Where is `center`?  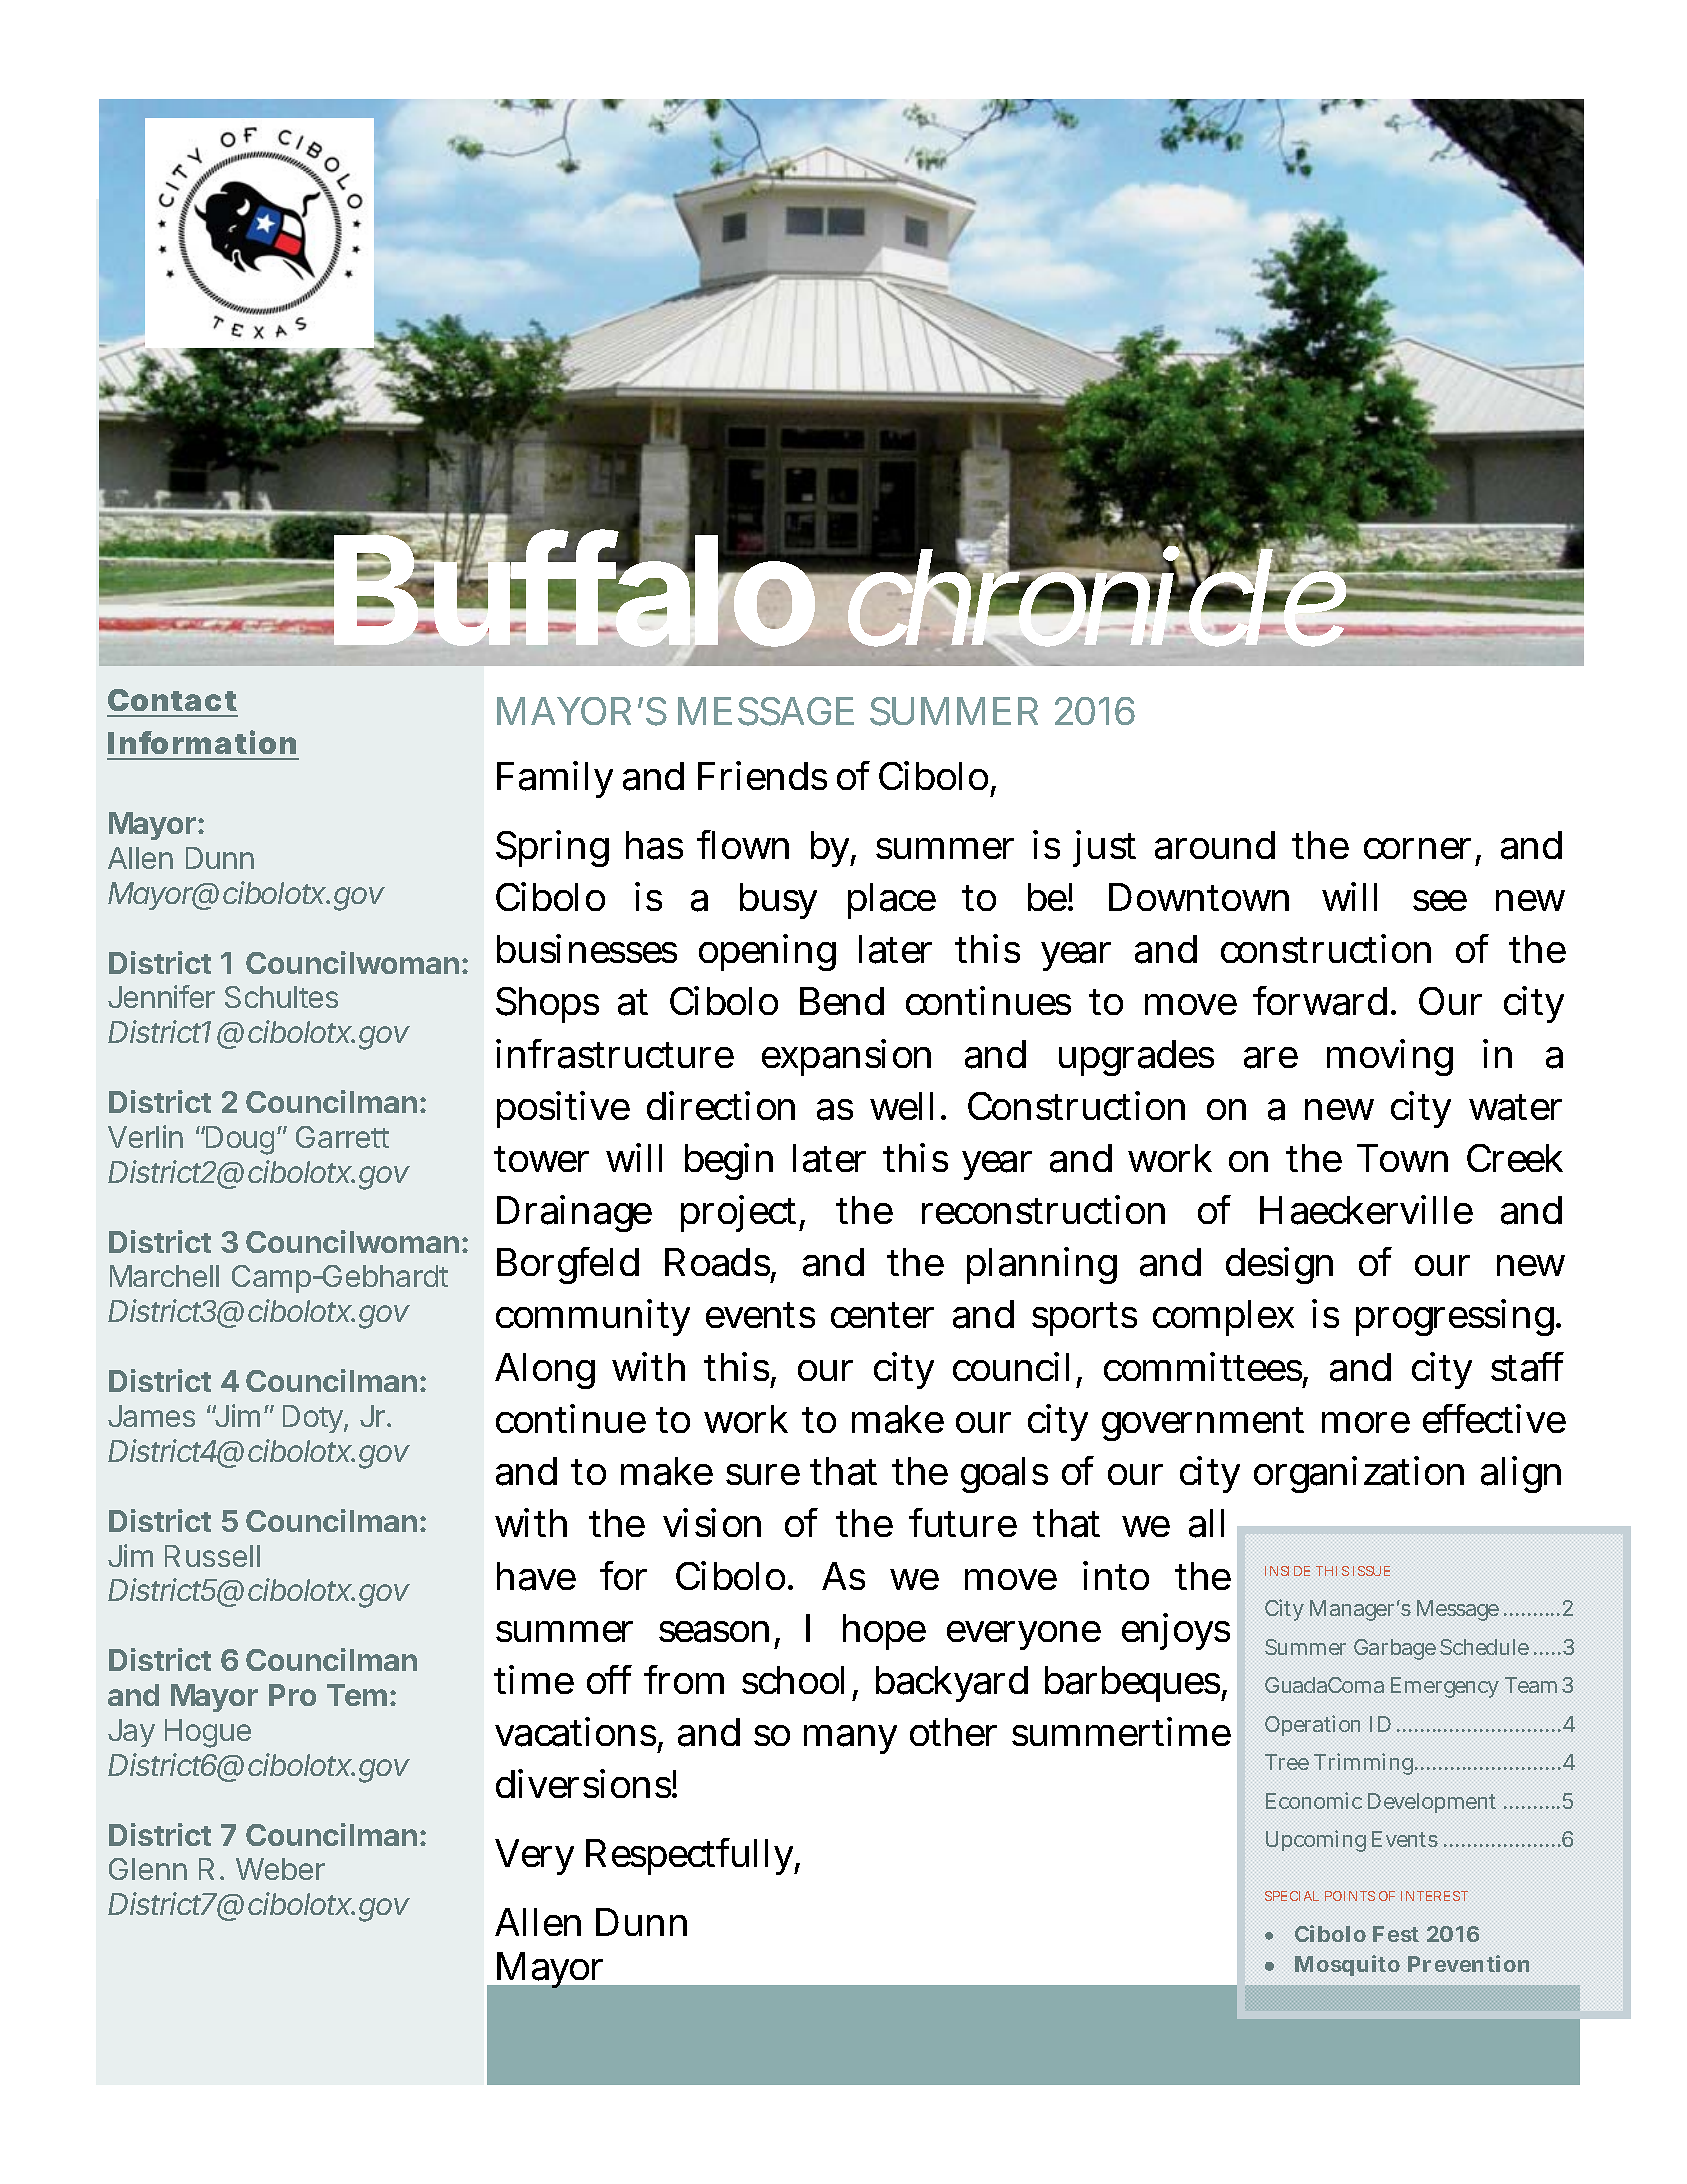
center is located at coordinates (882, 1315).
